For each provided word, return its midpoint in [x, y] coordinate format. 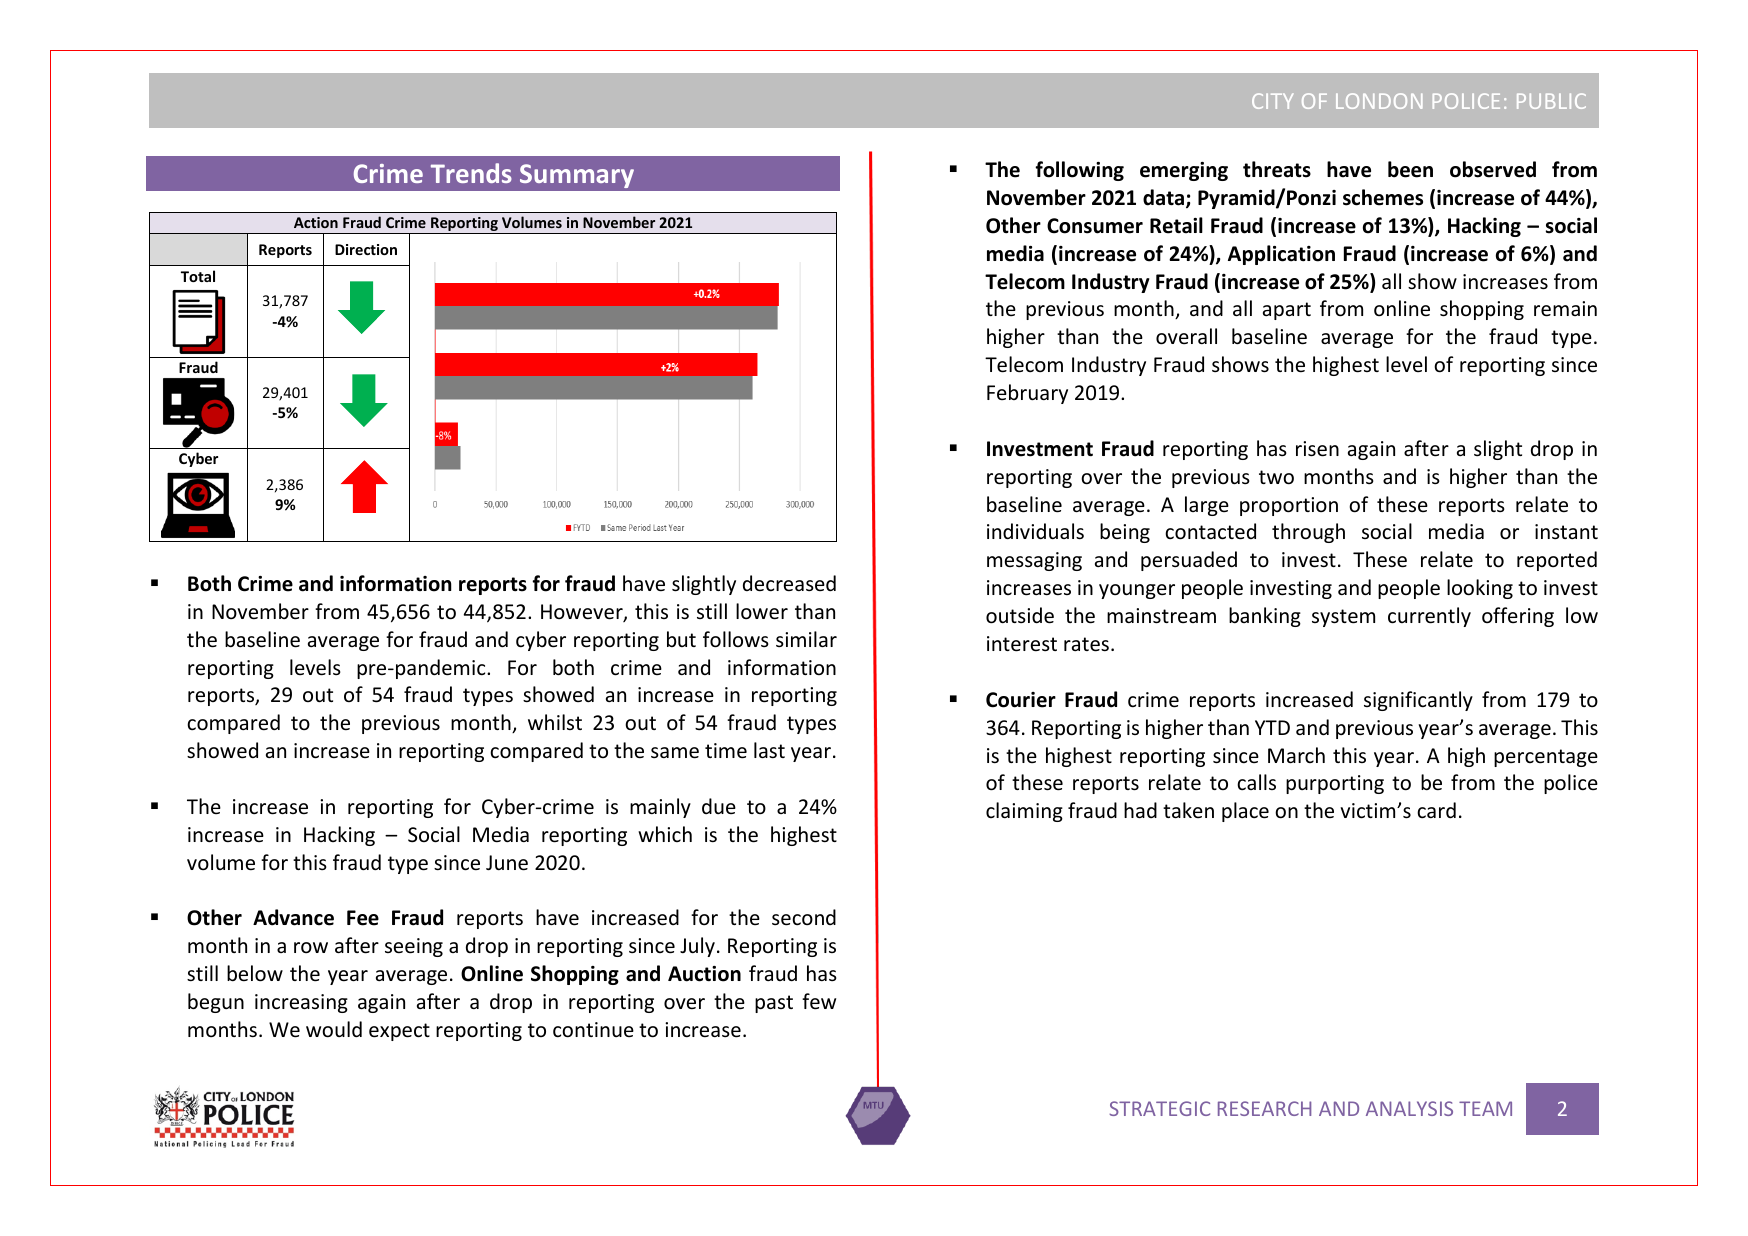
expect [399, 1032]
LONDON [1379, 101]
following [1079, 171]
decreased [789, 583]
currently [1429, 617]
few [819, 1001]
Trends [471, 173]
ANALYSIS [1409, 1108]
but [681, 639]
